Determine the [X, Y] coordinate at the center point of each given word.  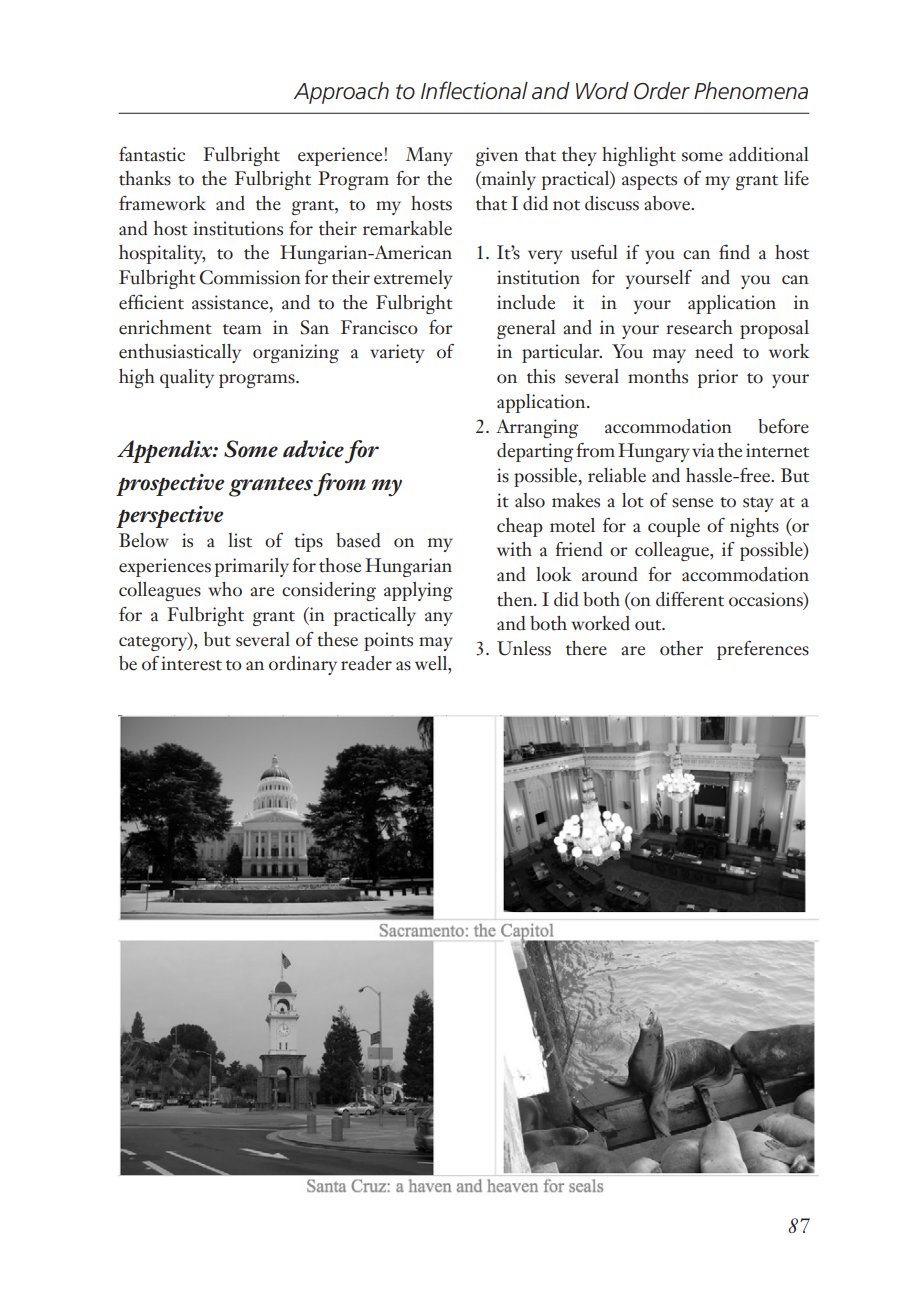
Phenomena [751, 91]
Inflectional [474, 90]
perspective [170, 517]
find [734, 252]
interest [191, 663]
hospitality [162, 254]
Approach [341, 93]
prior [718, 378]
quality [187, 378]
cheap [520, 527]
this [541, 376]
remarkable [407, 228]
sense [692, 503]
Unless [524, 648]
